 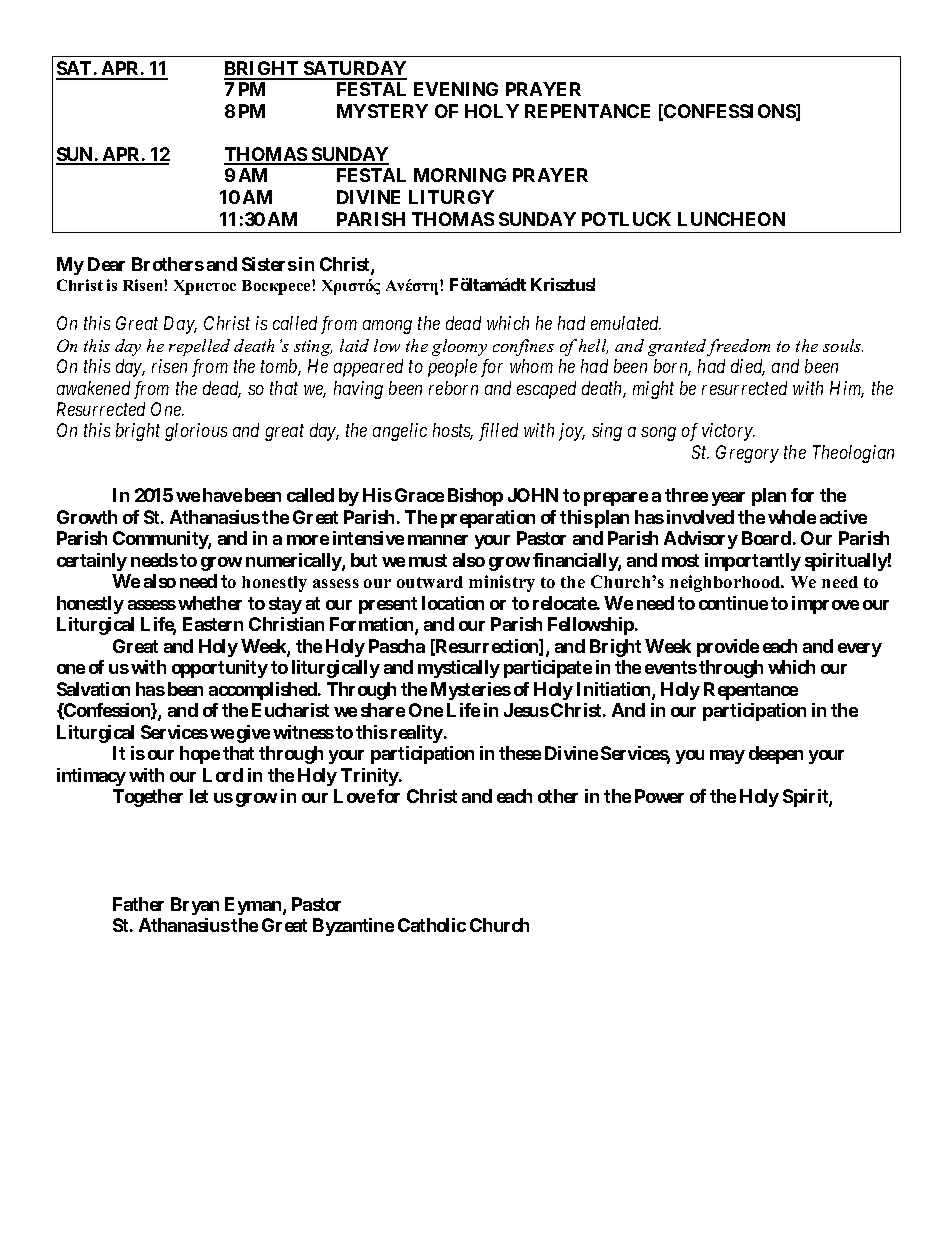 I want to click on Bryan, so click(x=195, y=906).
